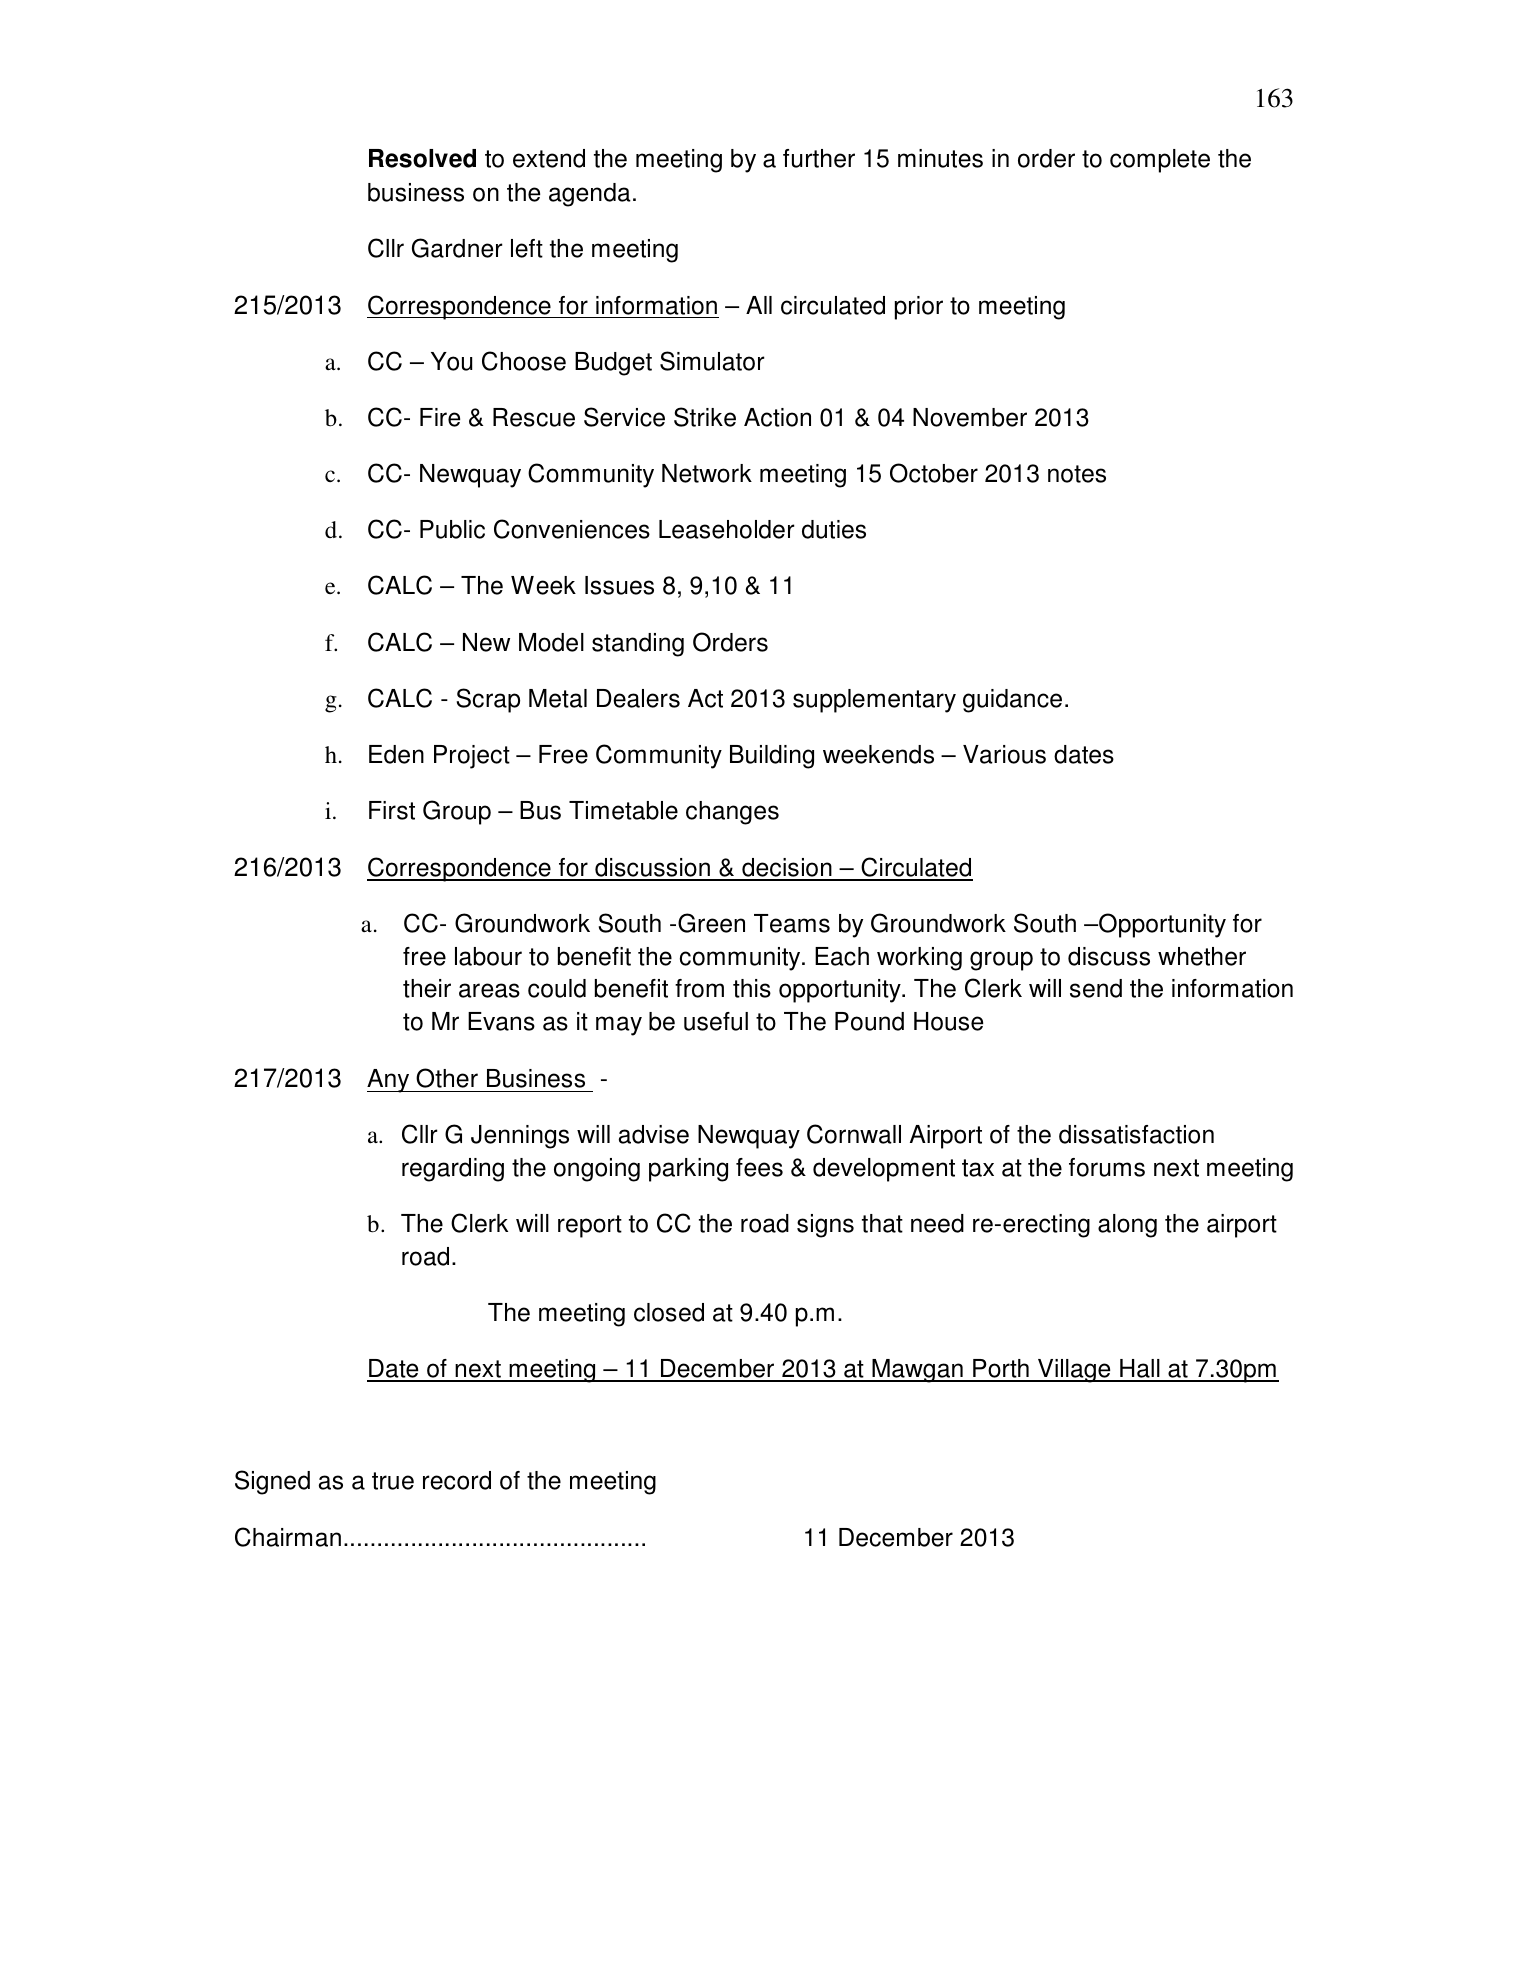 This screenshot has width=1530, height=1980. What do you see at coordinates (819, 158) in the screenshot?
I see `further` at bounding box center [819, 158].
